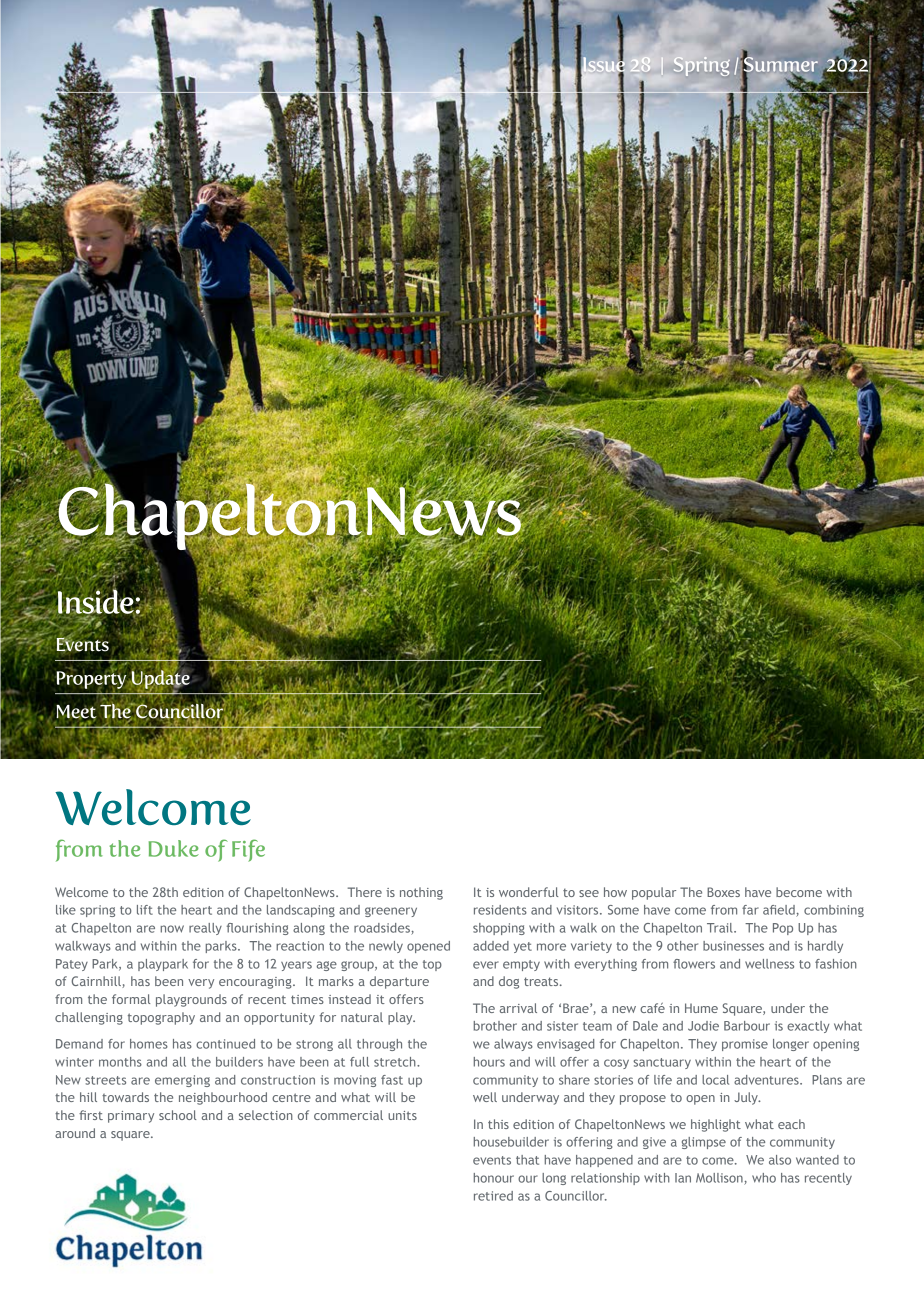  I want to click on far, so click(750, 910).
